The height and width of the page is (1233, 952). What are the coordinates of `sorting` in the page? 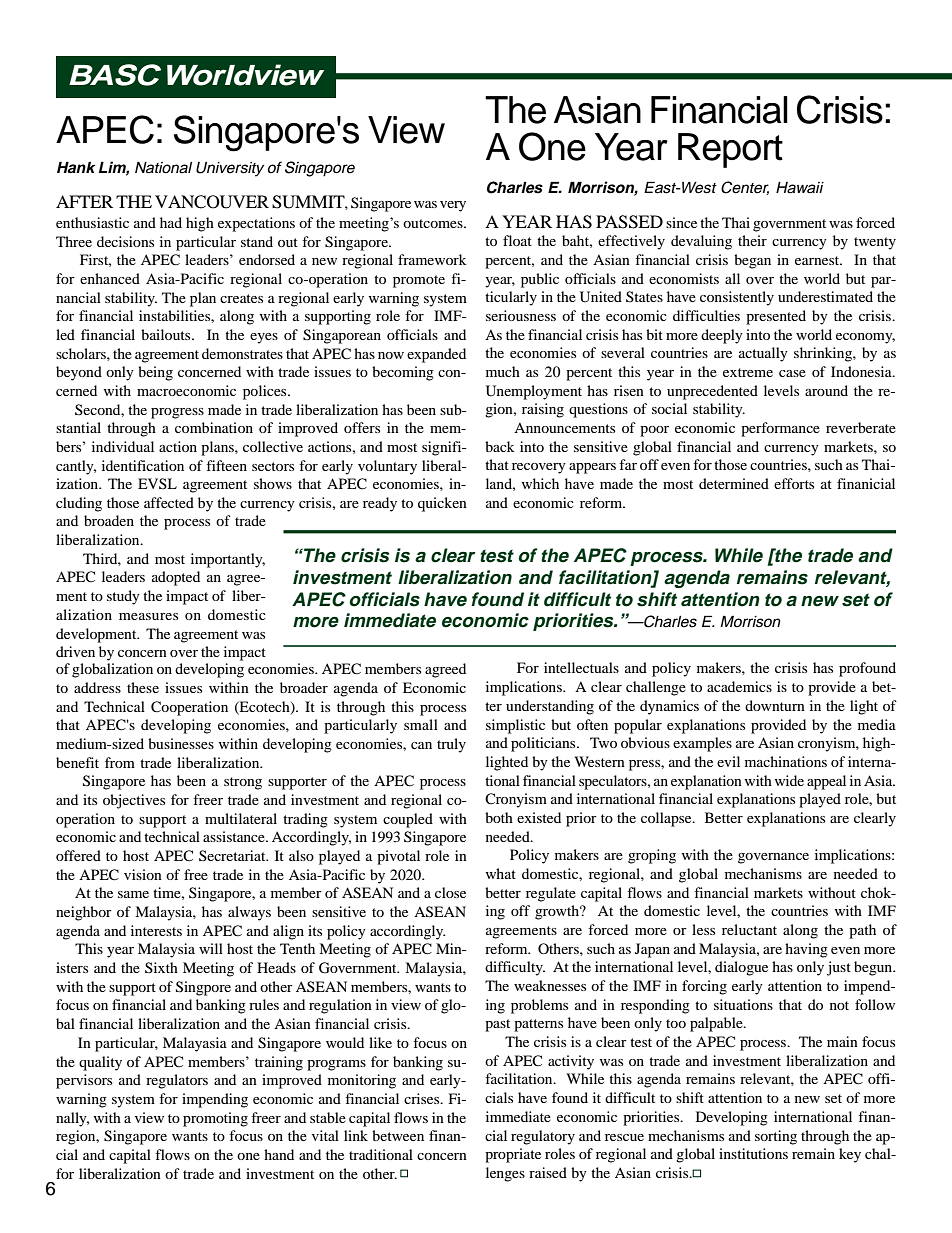 It's located at (776, 1137).
